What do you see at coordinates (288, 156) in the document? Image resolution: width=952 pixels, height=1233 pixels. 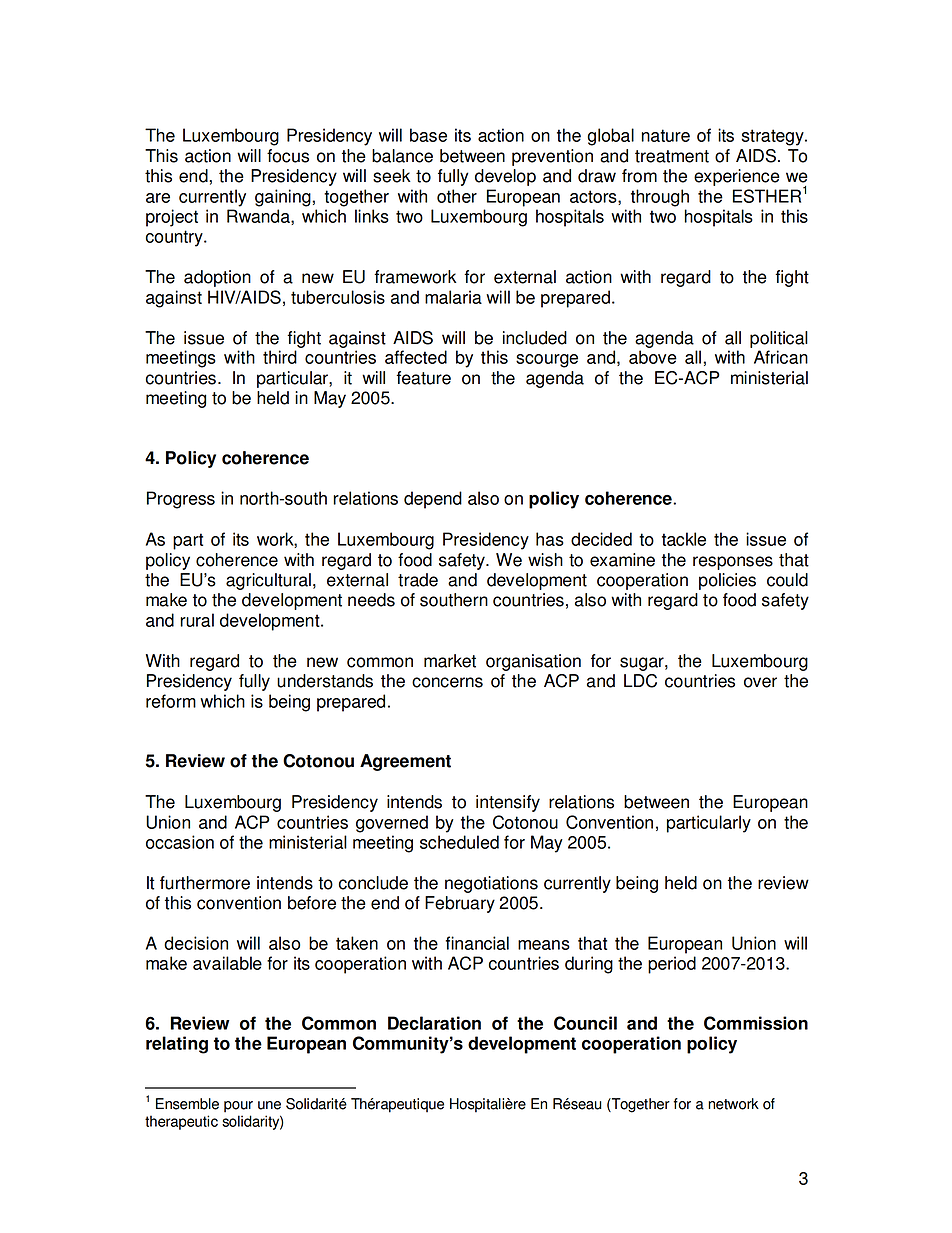 I see `focus` at bounding box center [288, 156].
